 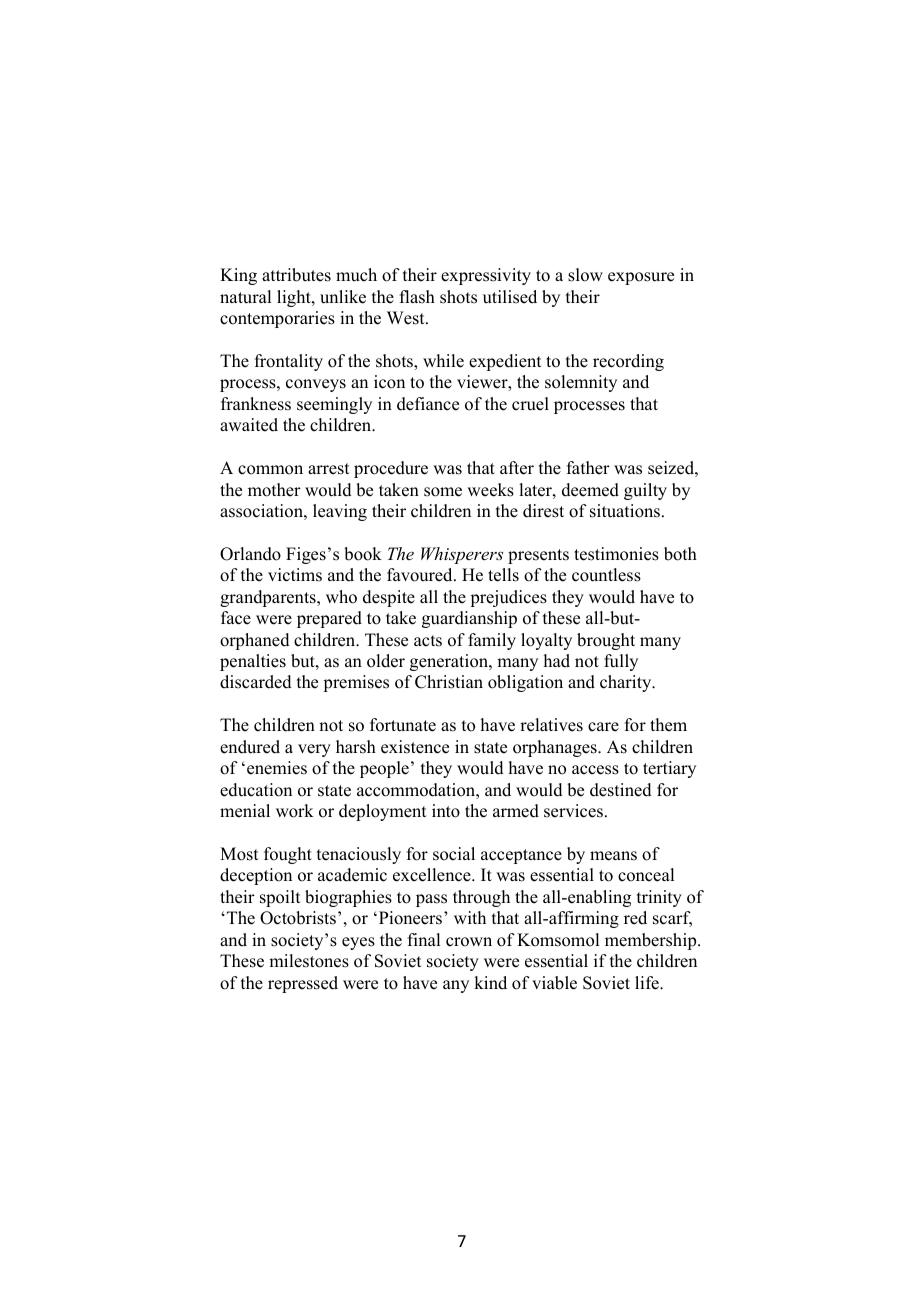 I want to click on prepared, so click(x=329, y=619).
